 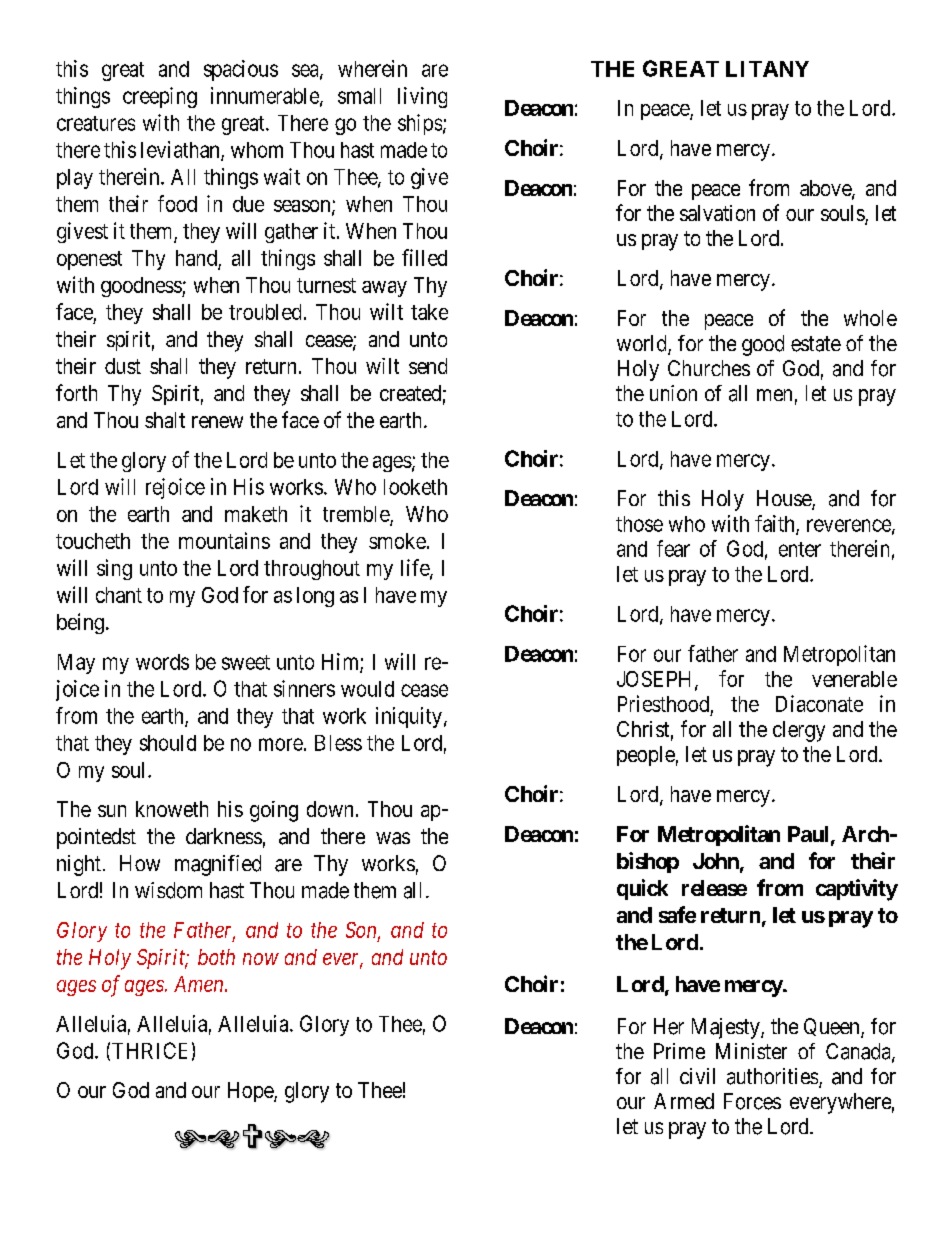 What do you see at coordinates (767, 69) in the document?
I see `LITANY` at bounding box center [767, 69].
